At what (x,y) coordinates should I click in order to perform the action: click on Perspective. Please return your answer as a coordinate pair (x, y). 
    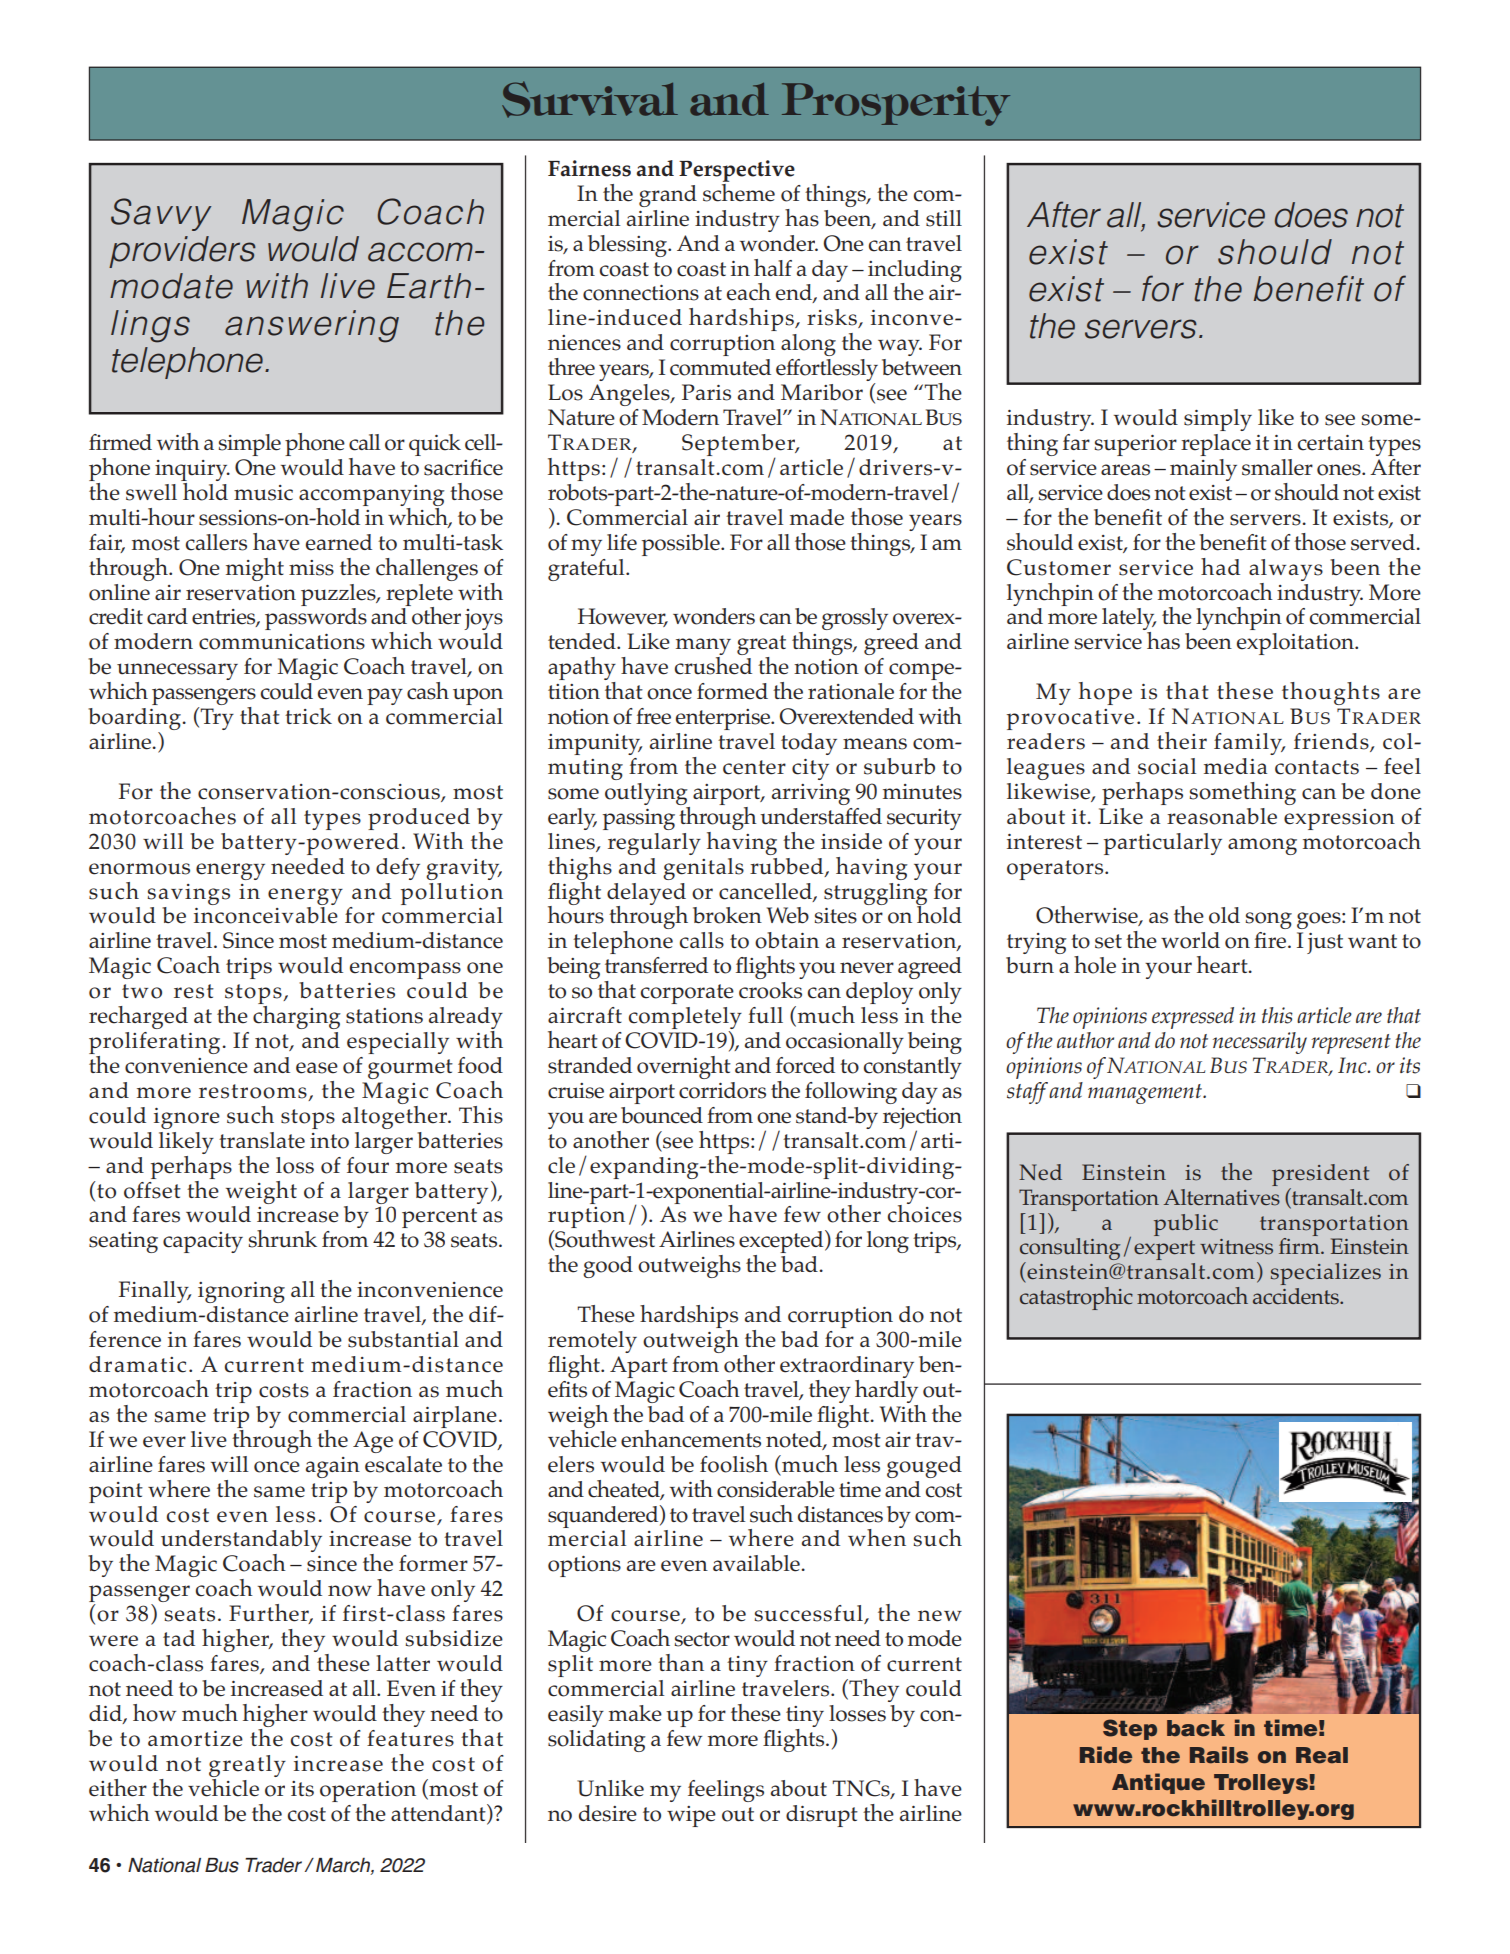
    Looking at the image, I should click on (737, 171).
